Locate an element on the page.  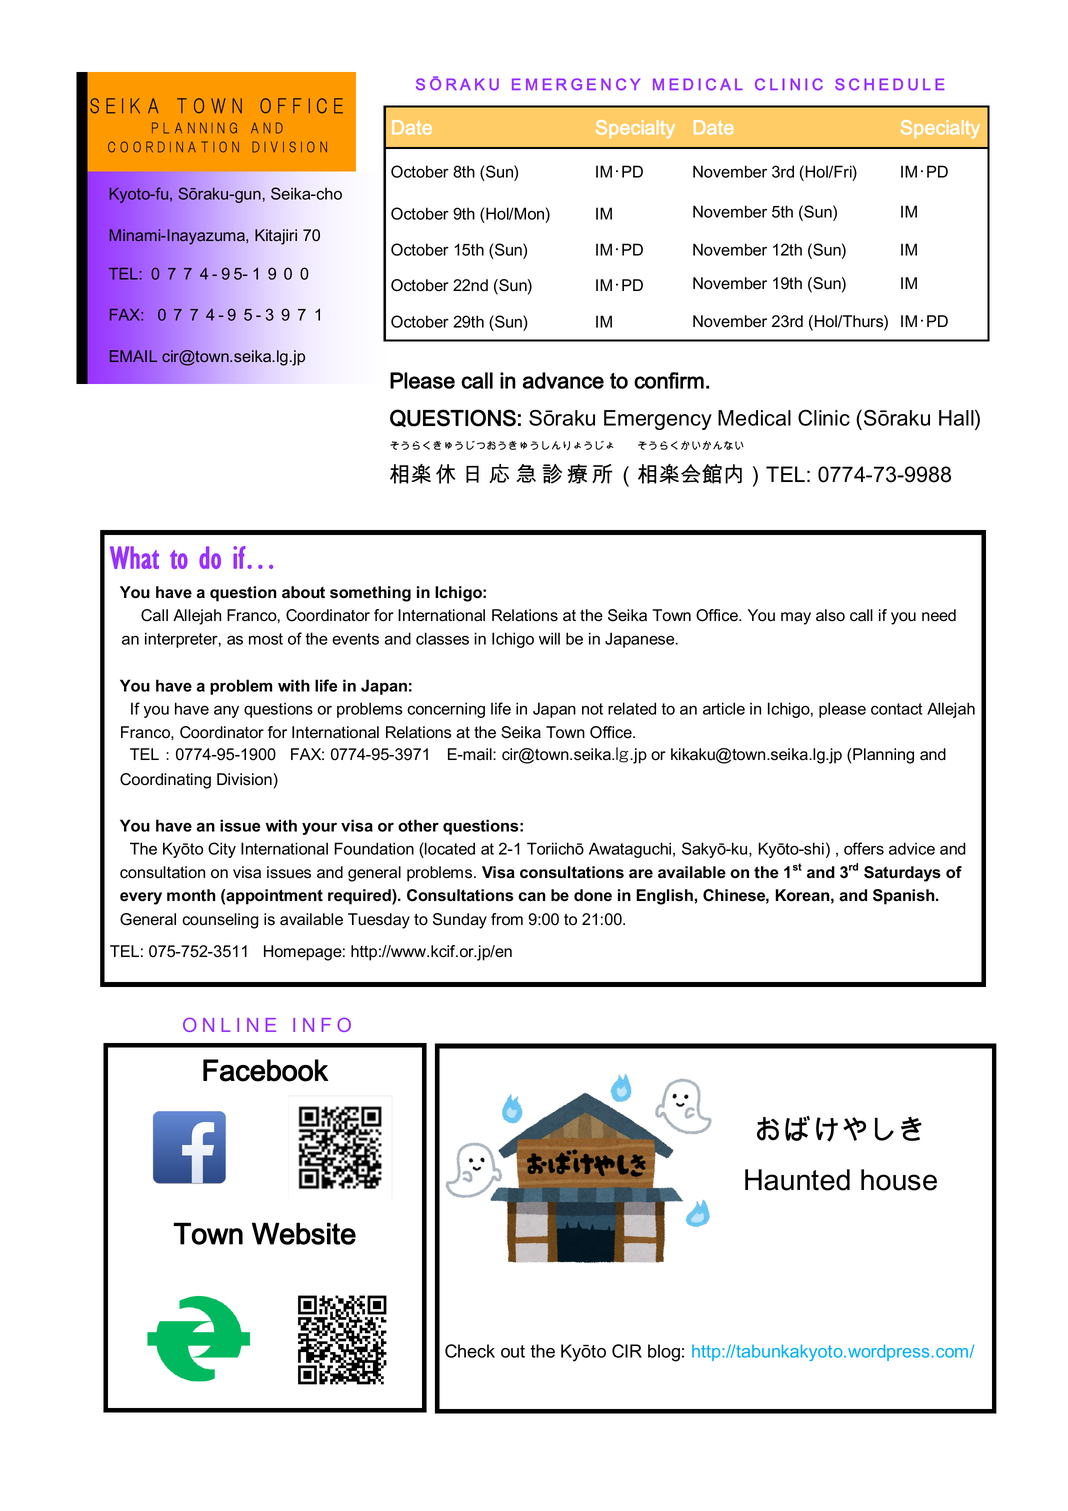
Website is located at coordinates (304, 1233).
